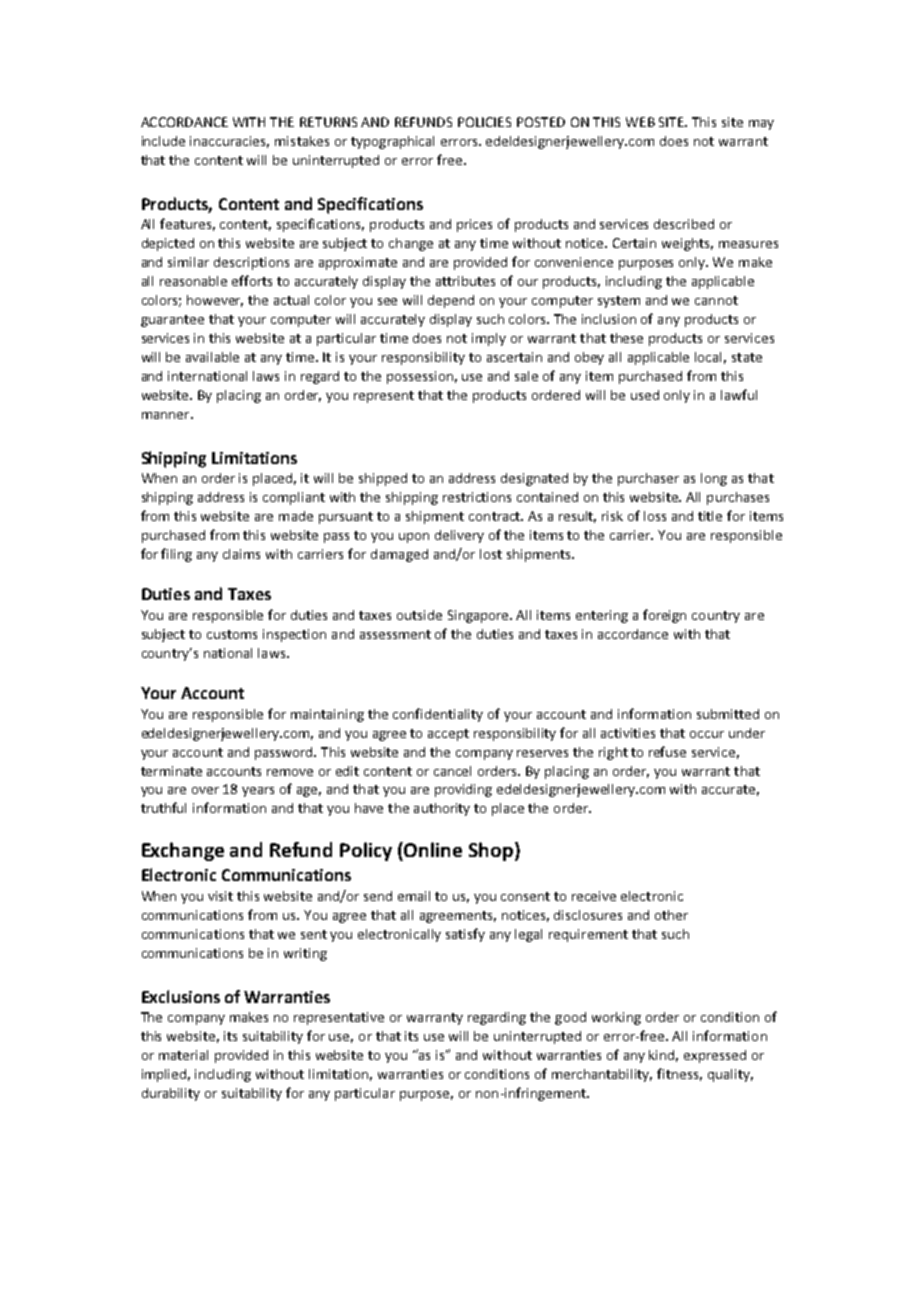  I want to click on refuse, so click(667, 751).
